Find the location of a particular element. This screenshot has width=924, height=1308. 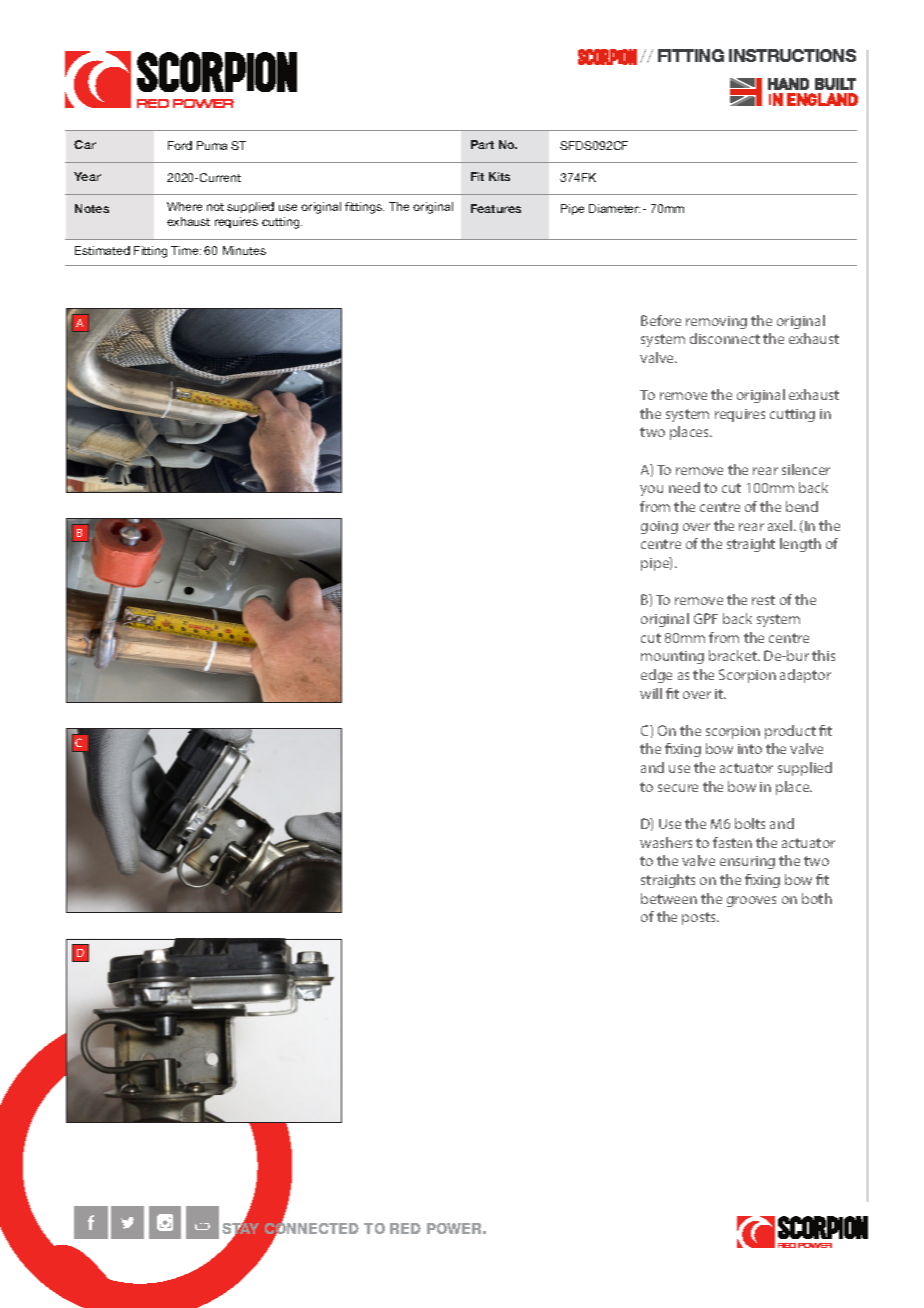

Part is located at coordinates (482, 144).
